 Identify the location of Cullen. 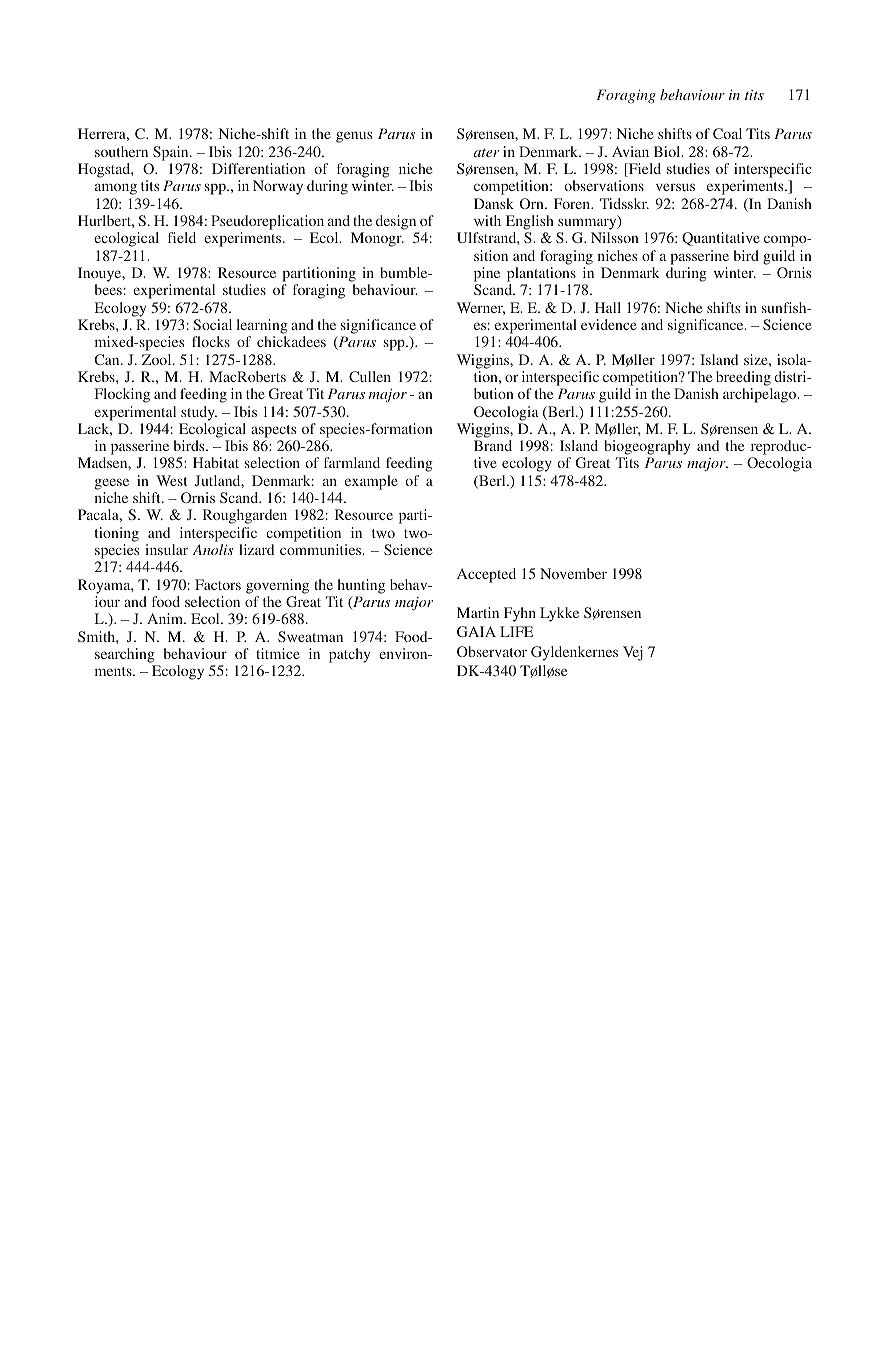
(370, 376).
